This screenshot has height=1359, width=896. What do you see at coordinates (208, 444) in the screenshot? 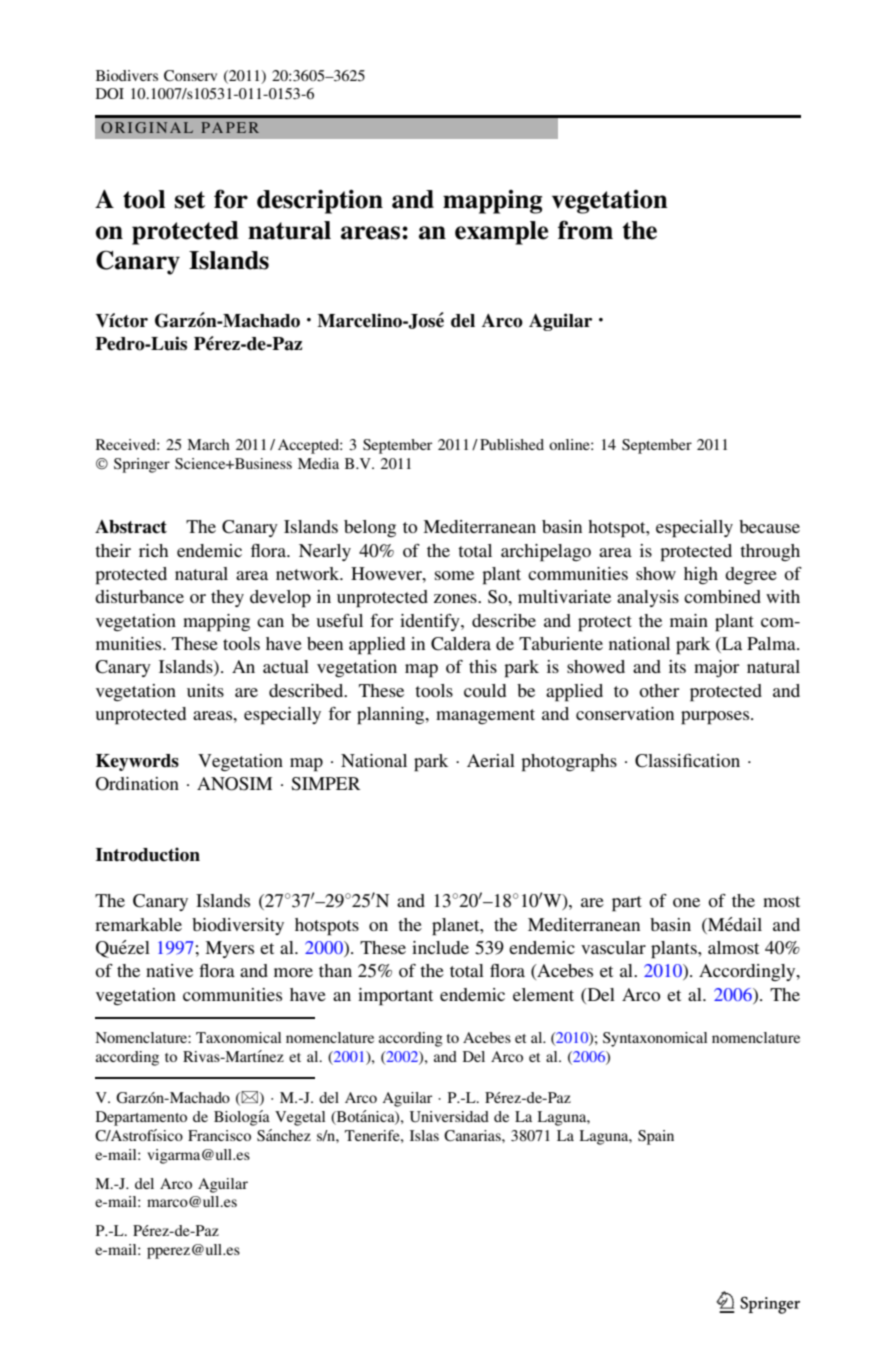
I see `March` at bounding box center [208, 444].
